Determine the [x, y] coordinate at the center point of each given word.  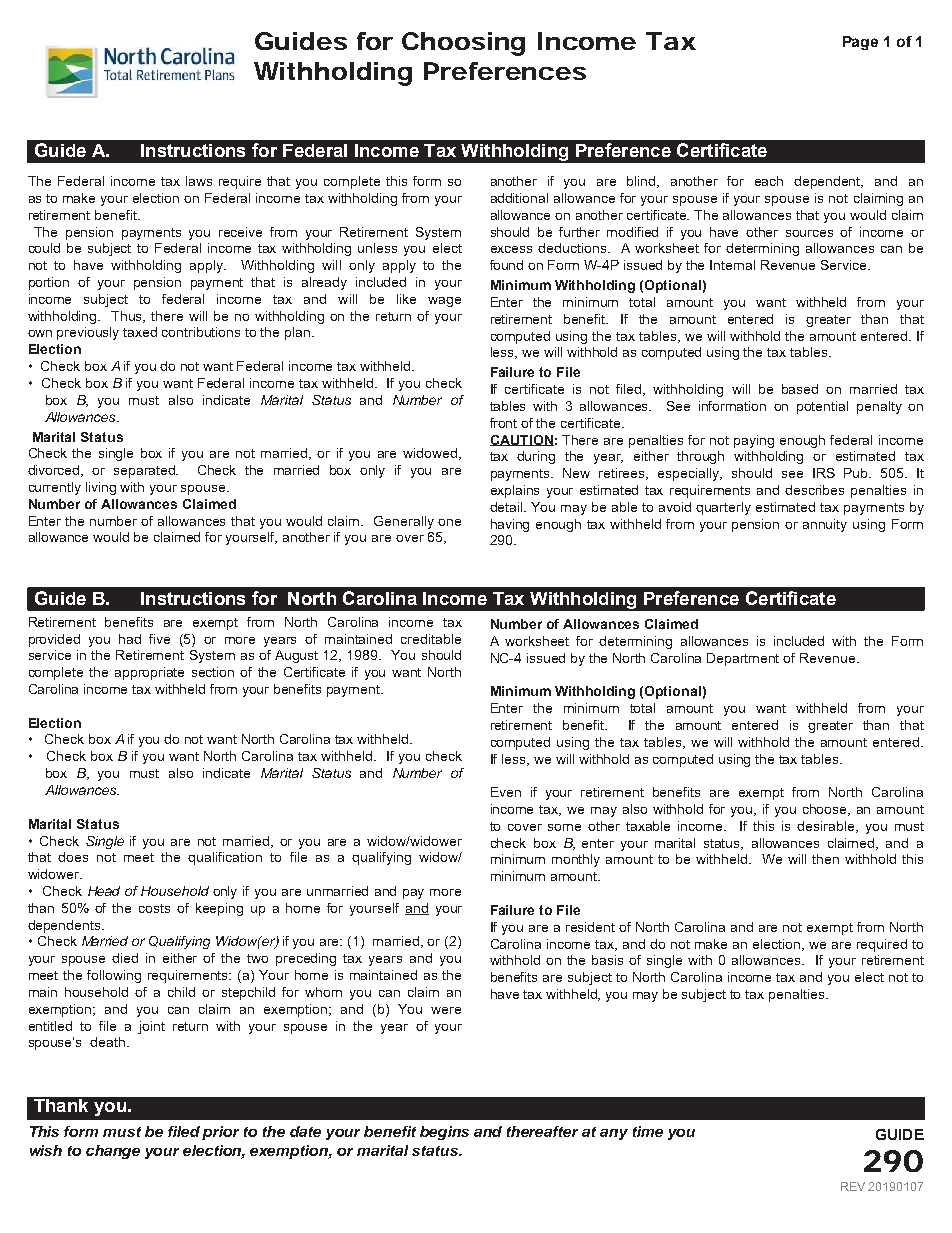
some [564, 827]
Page [860, 43]
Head [104, 891]
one [449, 522]
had [130, 639]
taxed [140, 332]
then [825, 859]
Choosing [463, 44]
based [800, 389]
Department [743, 659]
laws [199, 181]
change [113, 1152]
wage [444, 302]
